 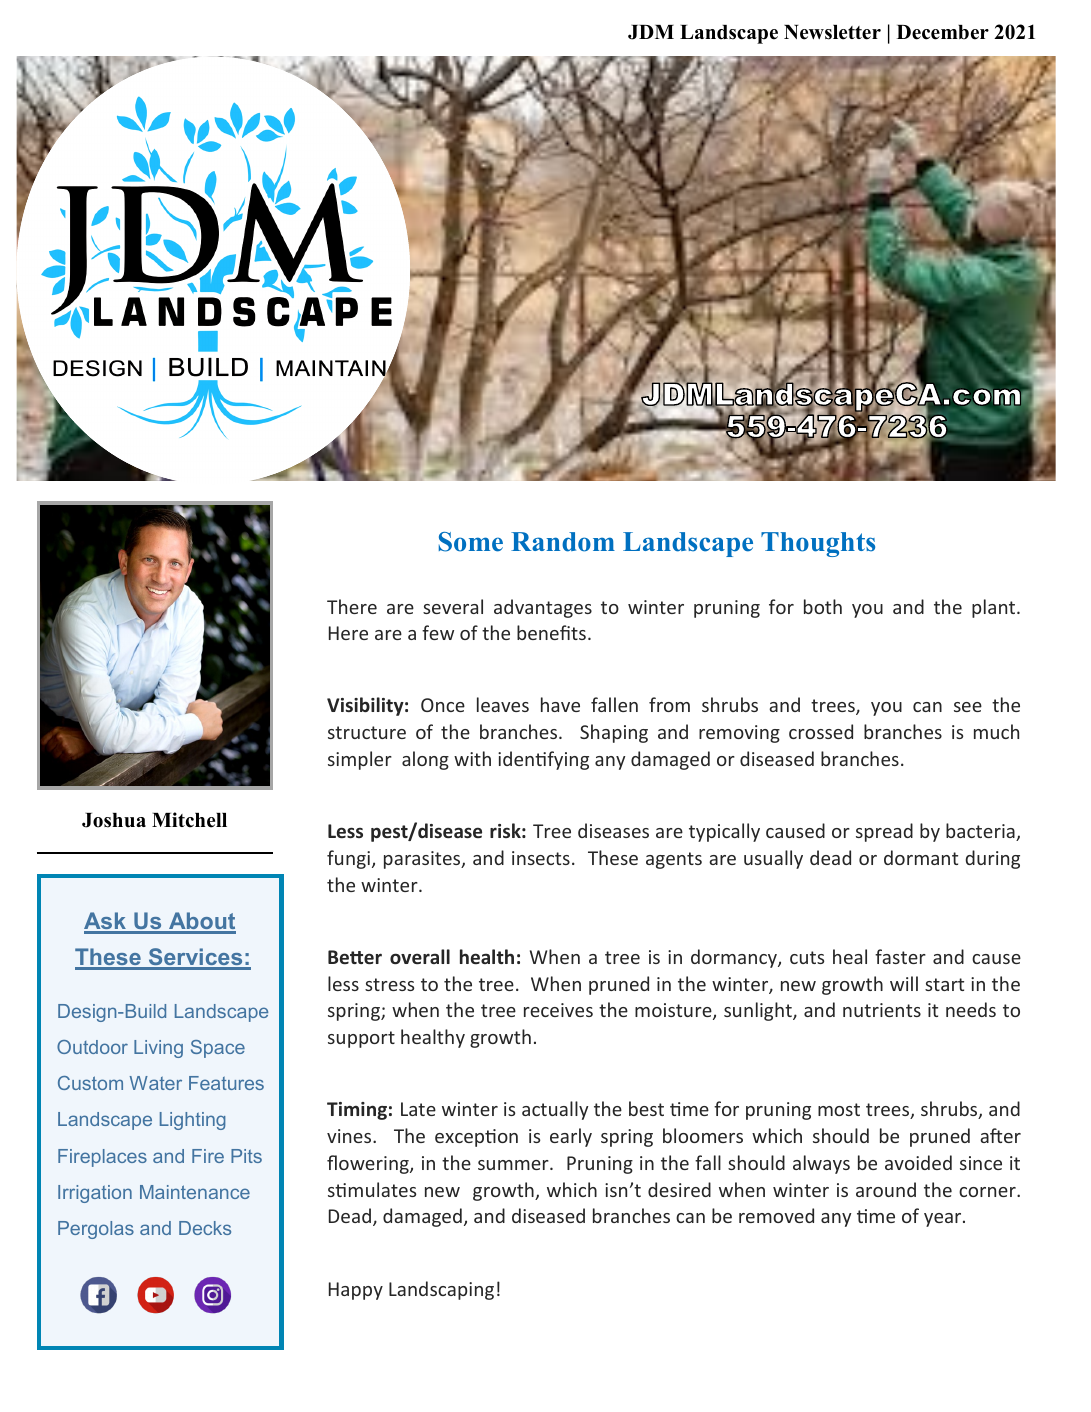 I want to click on December, so click(x=943, y=32).
